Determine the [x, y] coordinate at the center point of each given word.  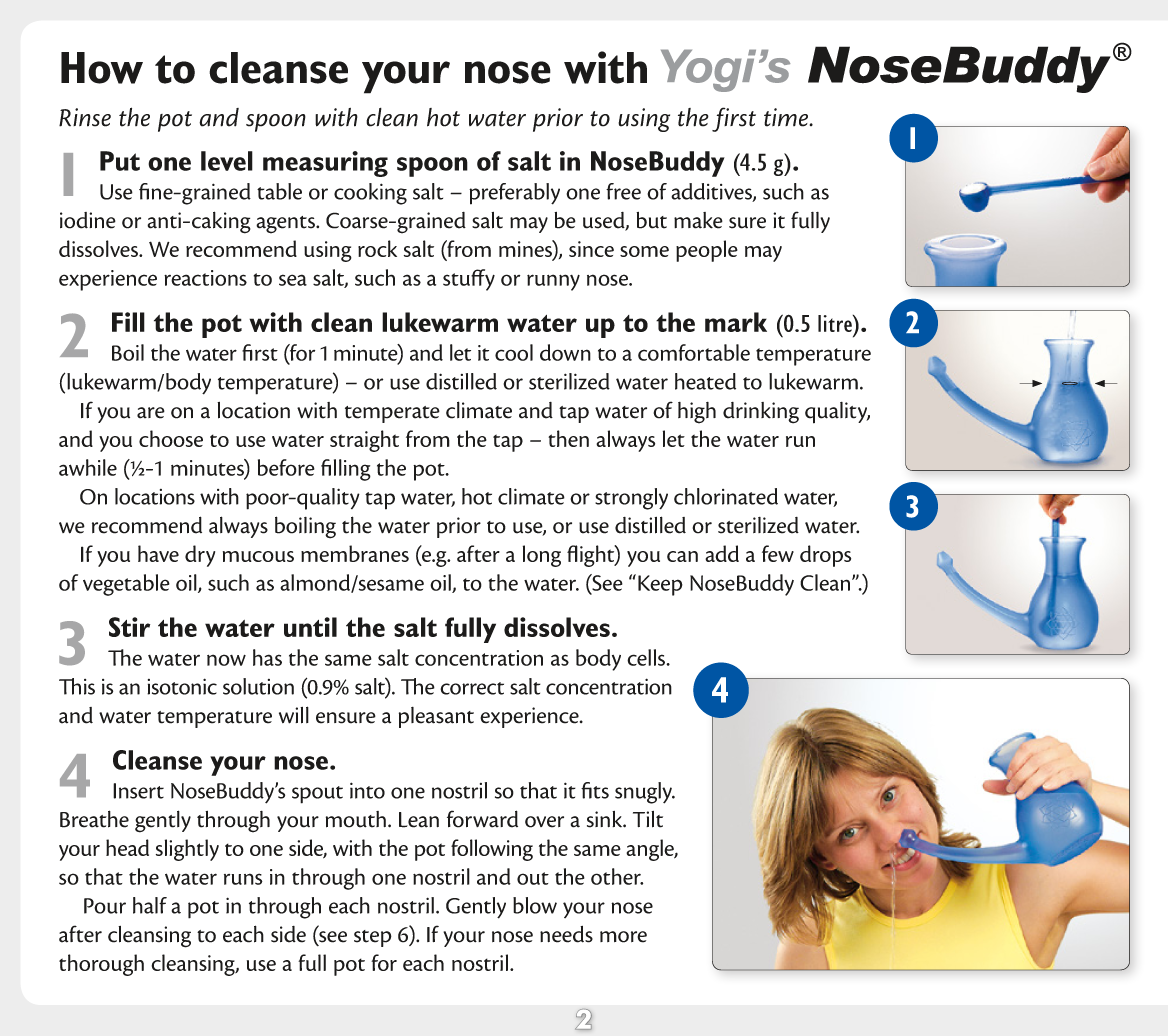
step [373, 938]
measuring [325, 164]
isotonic [182, 686]
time [787, 117]
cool [514, 352]
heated [705, 381]
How [102, 68]
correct [472, 688]
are [151, 413]
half [150, 905]
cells [647, 657]
